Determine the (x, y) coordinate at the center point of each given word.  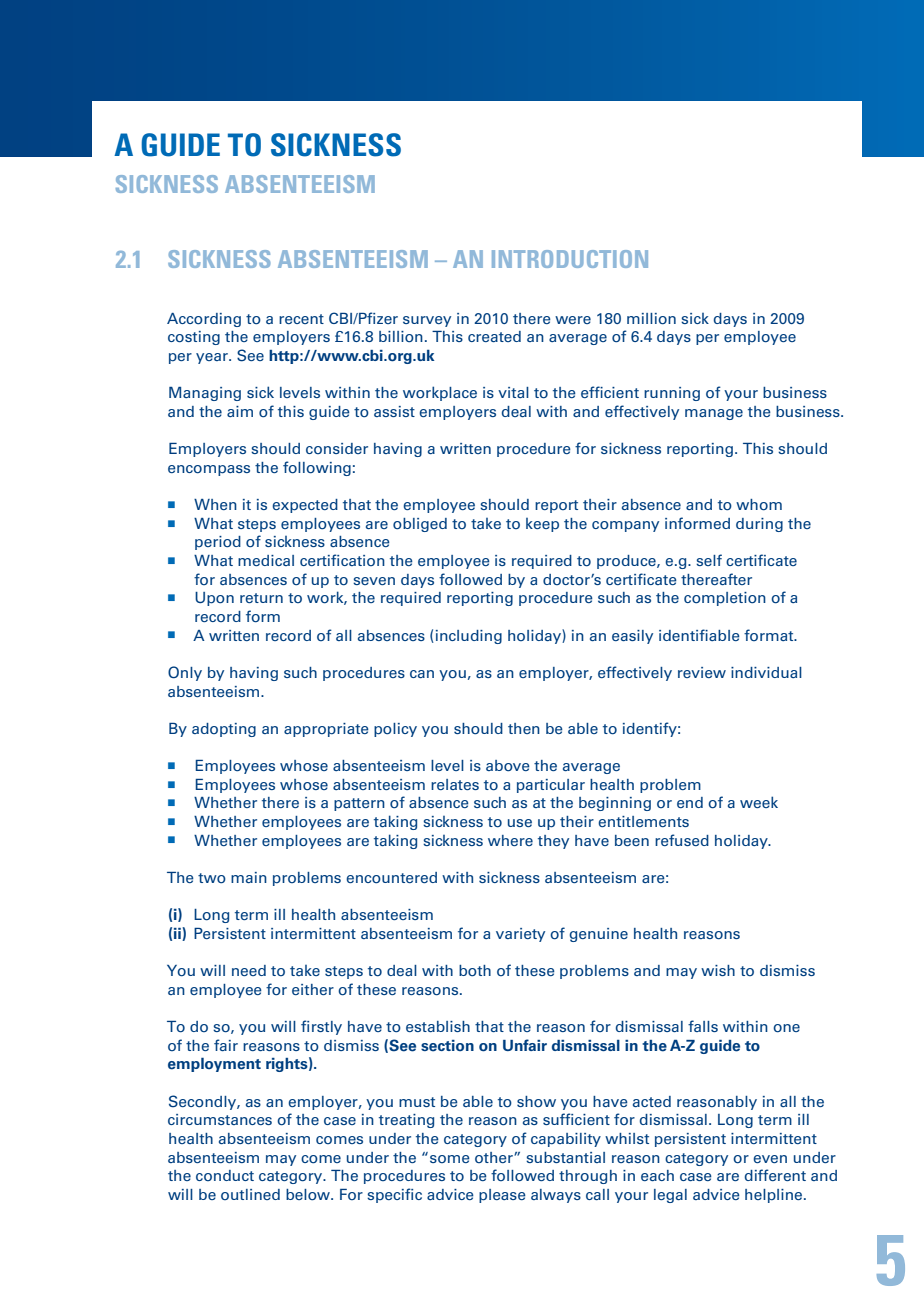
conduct (225, 1175)
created (494, 336)
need (249, 970)
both (475, 971)
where (510, 840)
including (469, 637)
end (690, 802)
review (702, 672)
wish (718, 970)
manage (714, 414)
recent (301, 319)
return (261, 598)
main (249, 877)
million (651, 319)
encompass (209, 470)
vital (513, 392)
